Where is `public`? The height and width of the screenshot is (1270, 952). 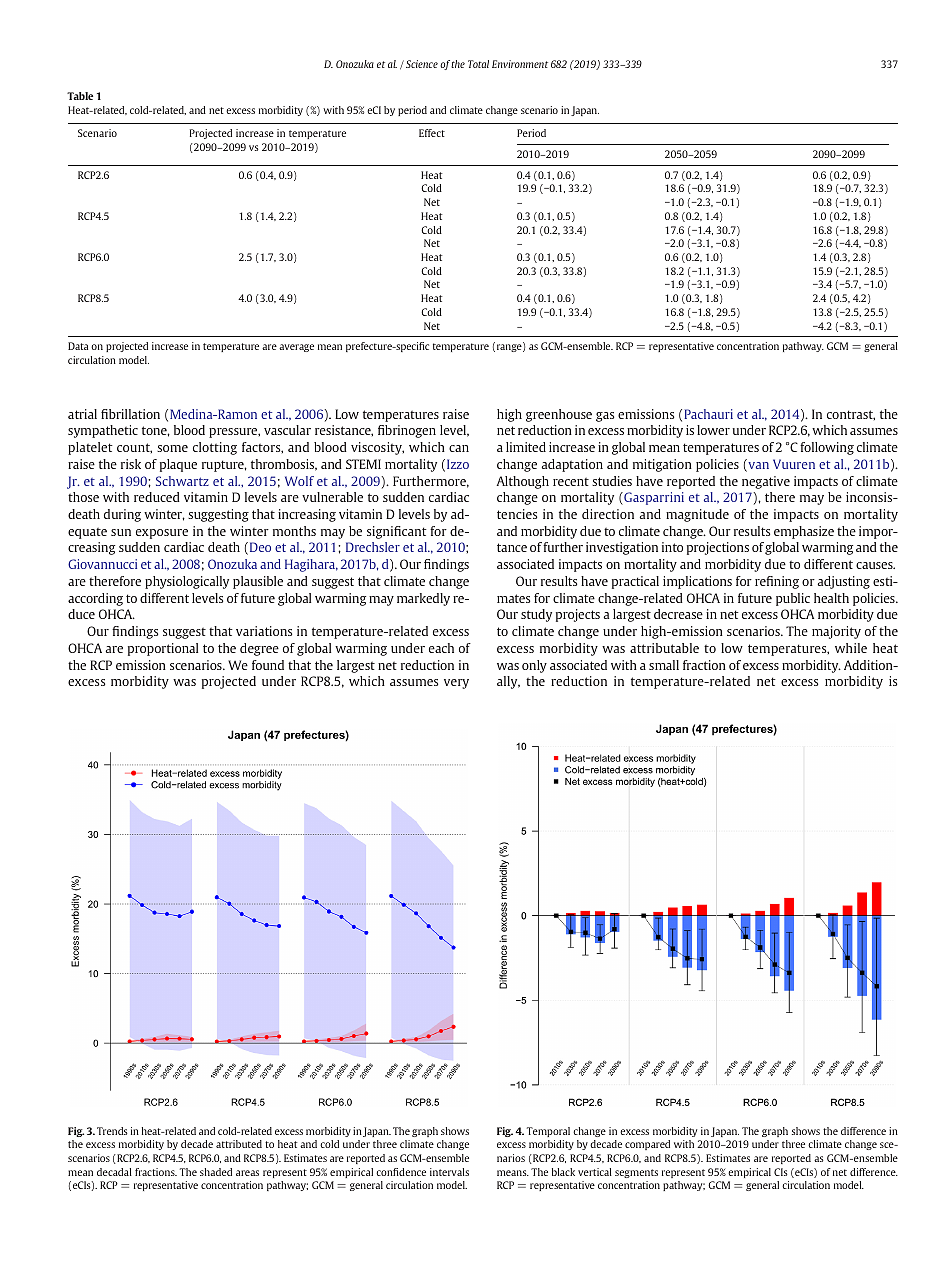 public is located at coordinates (793, 599).
